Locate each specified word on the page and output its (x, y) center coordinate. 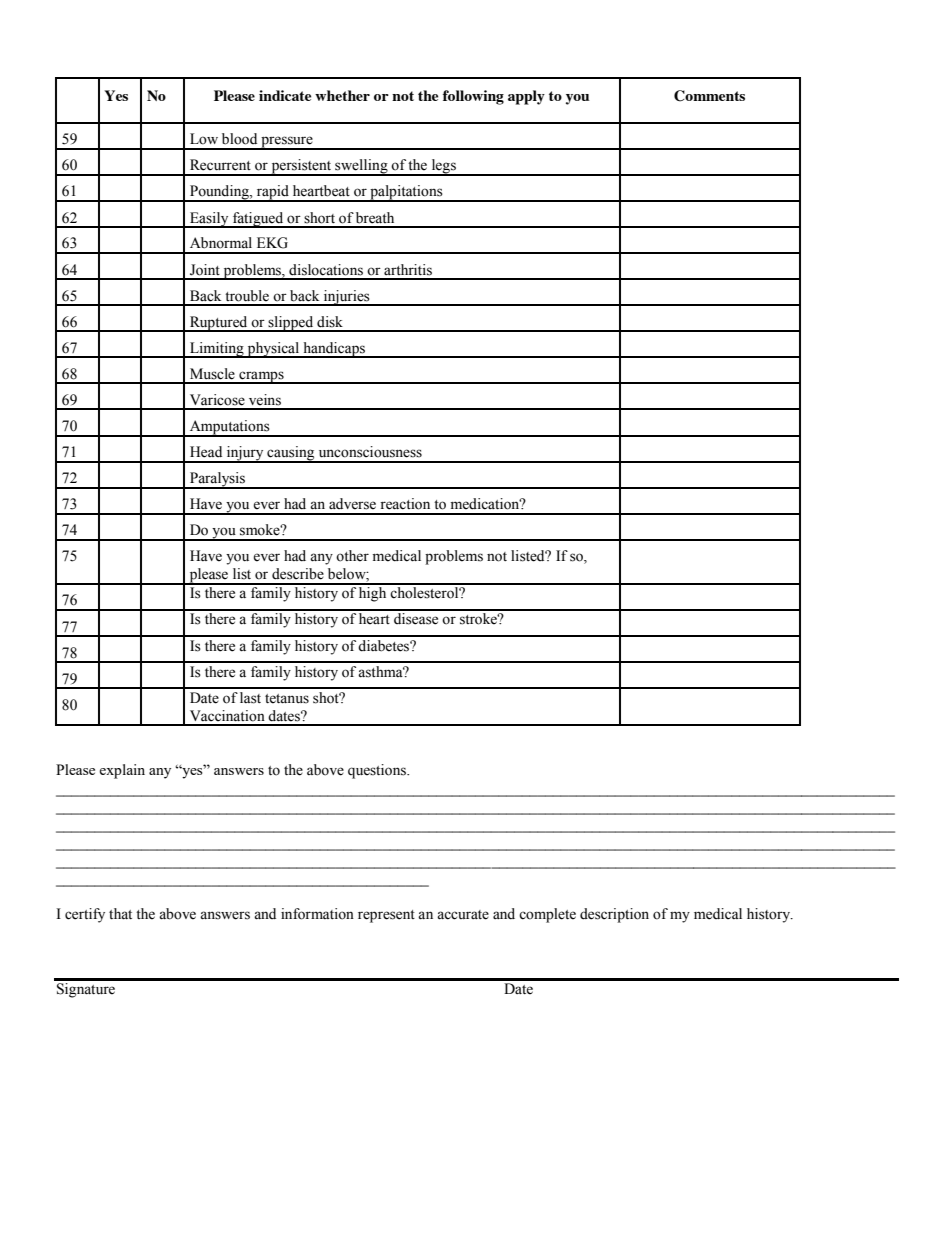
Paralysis (217, 480)
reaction (405, 504)
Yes (116, 95)
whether (342, 95)
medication (486, 504)
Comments (709, 96)
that (120, 914)
